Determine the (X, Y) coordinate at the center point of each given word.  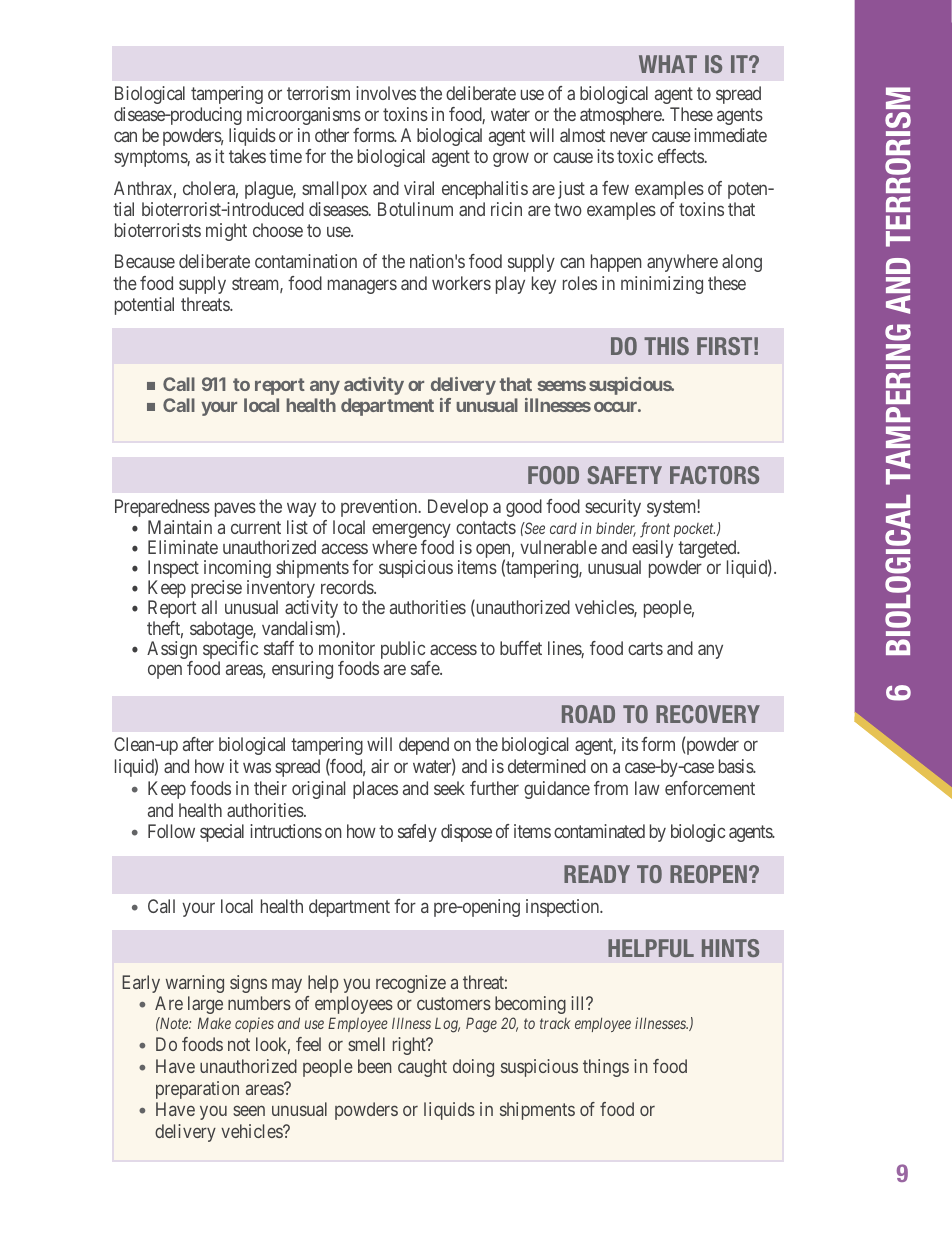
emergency (412, 532)
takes (247, 156)
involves (386, 93)
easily (652, 550)
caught (422, 1068)
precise (216, 590)
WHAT (668, 64)
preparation (197, 1090)
